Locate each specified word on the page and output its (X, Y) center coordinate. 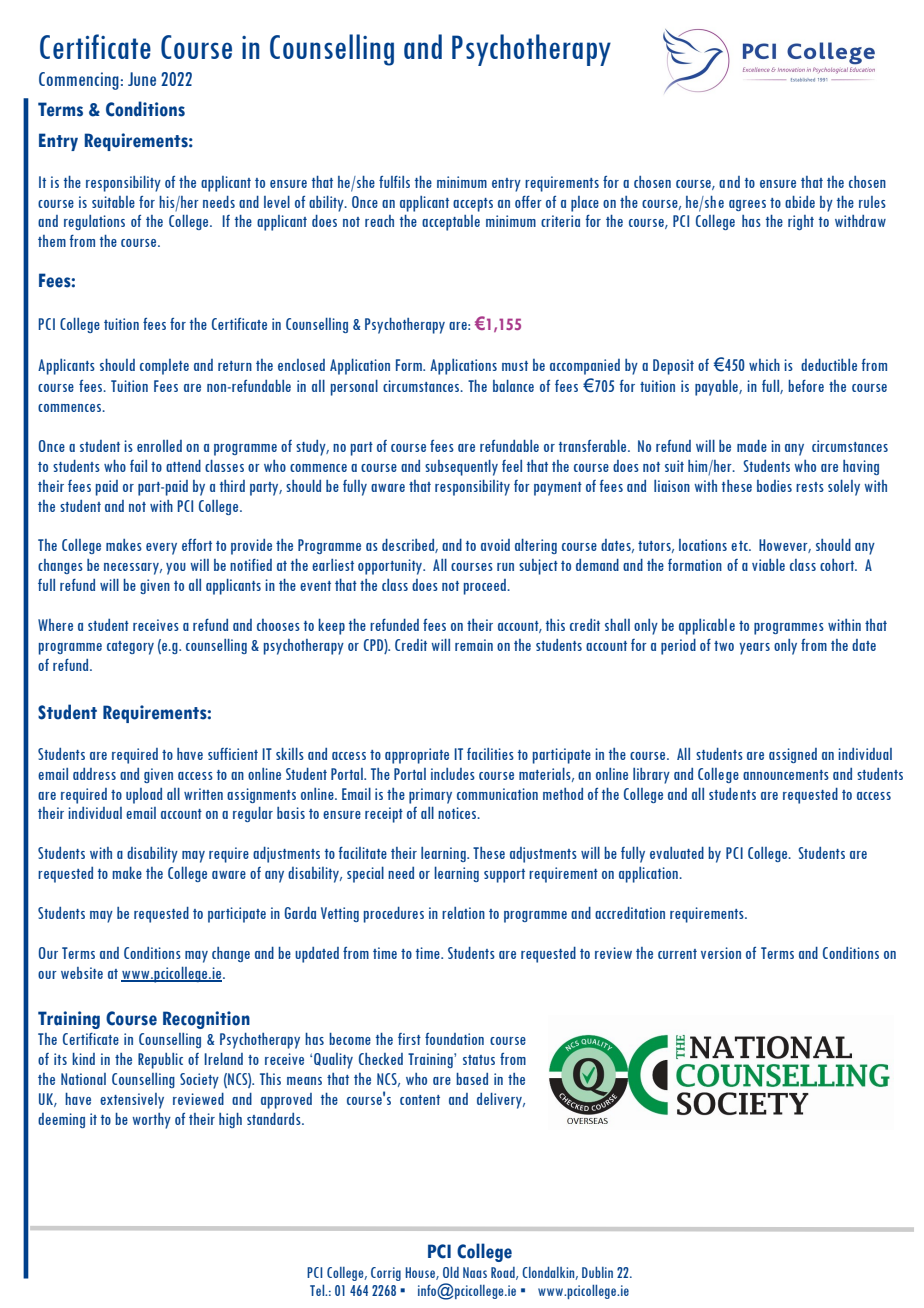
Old (451, 1272)
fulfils (394, 182)
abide (800, 202)
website (82, 973)
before (806, 386)
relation (463, 913)
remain (474, 645)
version (721, 953)
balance (513, 386)
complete (164, 367)
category (130, 648)
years (754, 649)
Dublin (597, 1272)
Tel (318, 1290)
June (142, 79)
